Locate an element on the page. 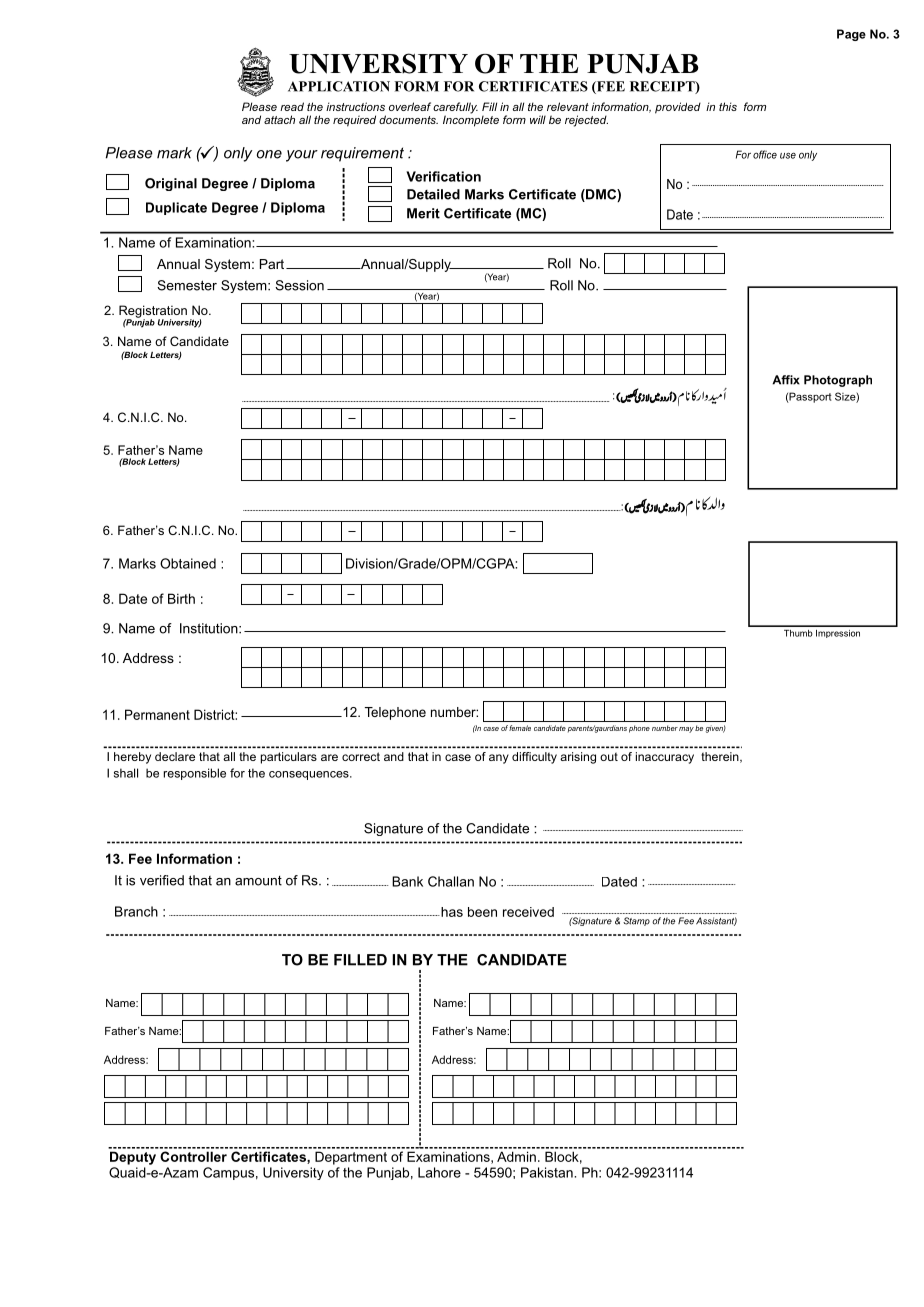 Image resolution: width=924 pixels, height=1307 pixels. Registration is located at coordinates (153, 312).
